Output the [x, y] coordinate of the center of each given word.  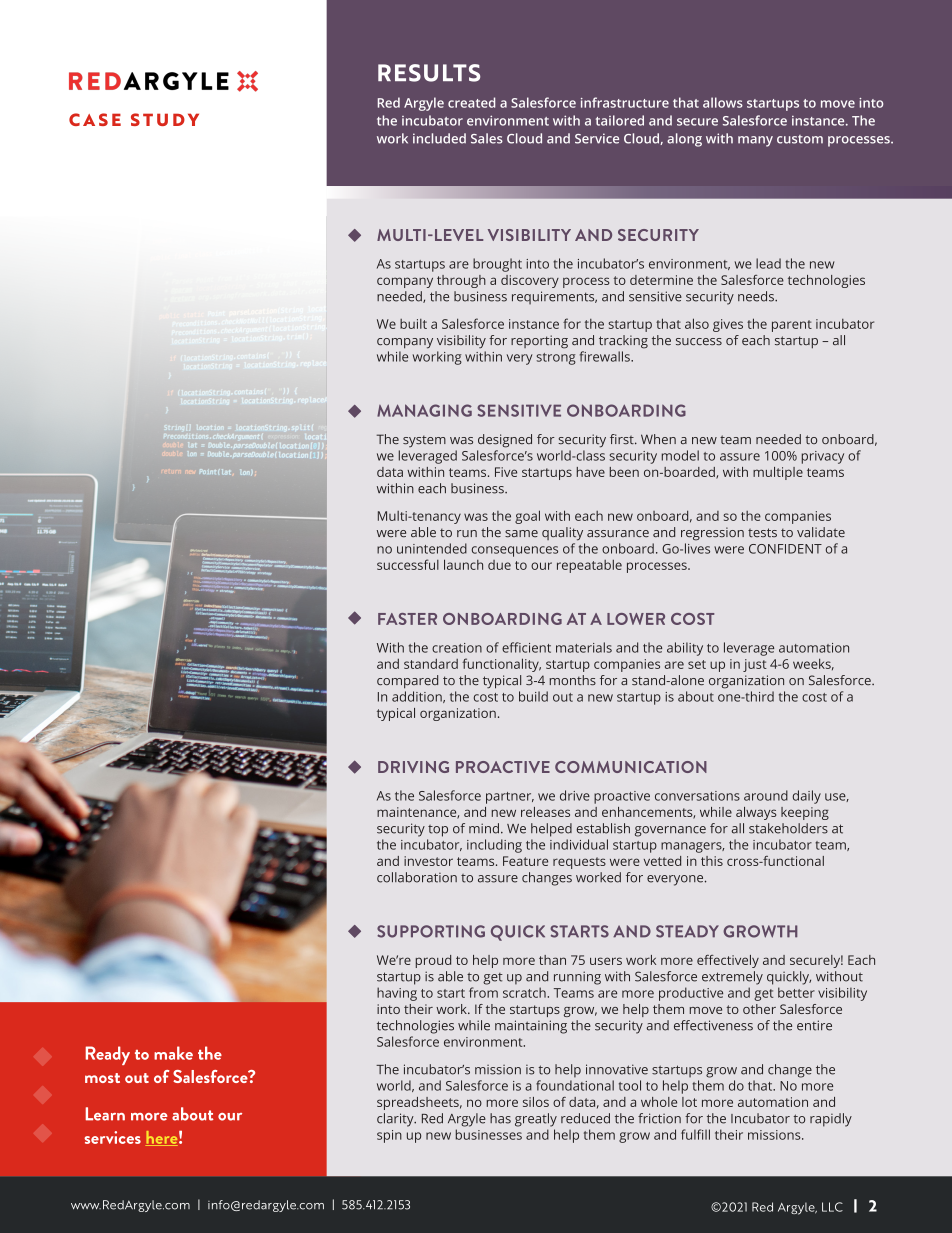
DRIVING [413, 767]
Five [506, 472]
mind [484, 828]
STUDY [165, 119]
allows [723, 102]
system [424, 441]
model [680, 455]
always [756, 813]
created [471, 102]
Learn [105, 1114]
